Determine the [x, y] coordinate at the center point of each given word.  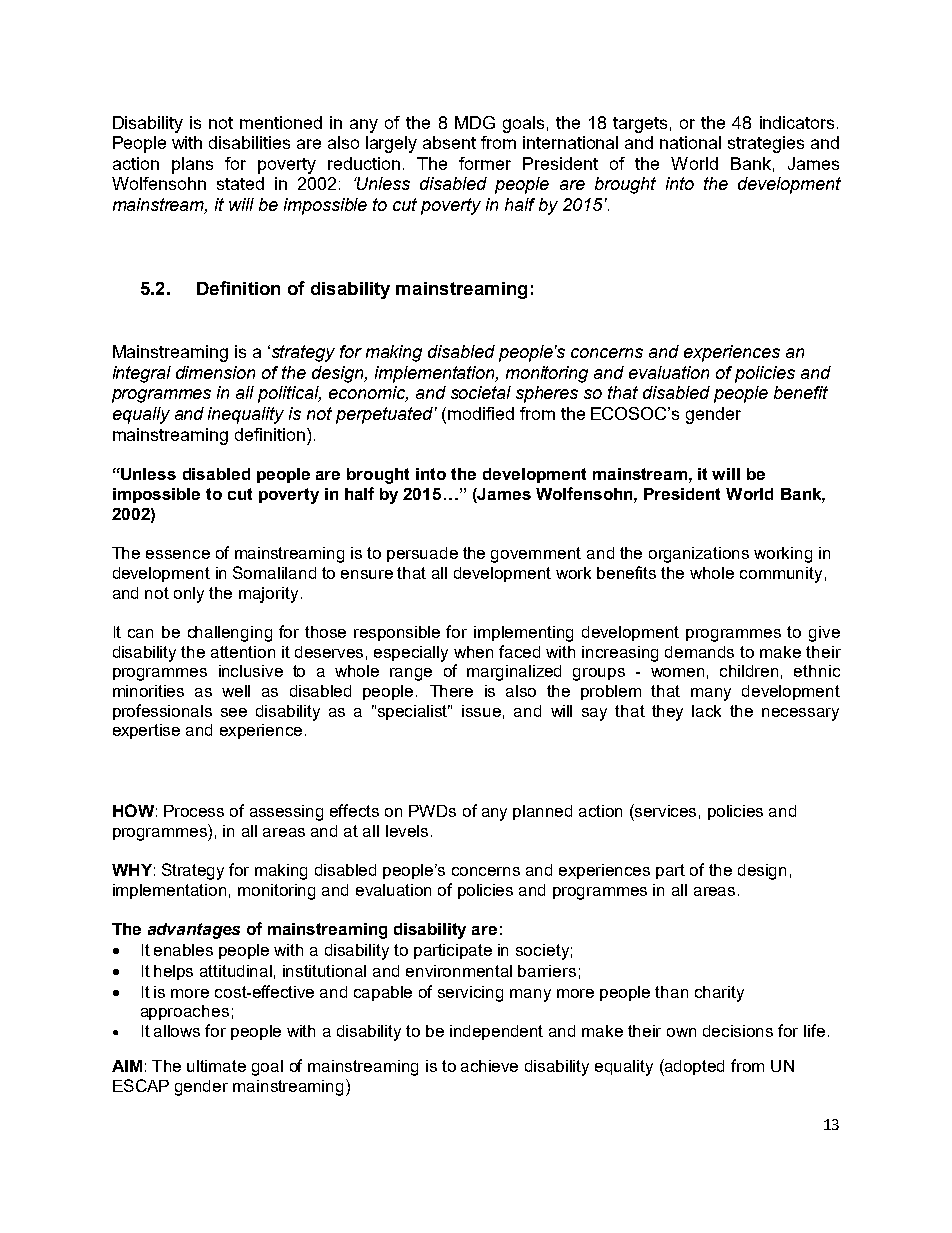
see [234, 712]
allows [177, 1031]
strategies [766, 144]
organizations [699, 555]
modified [481, 413]
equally [141, 415]
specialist [414, 712]
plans [192, 165]
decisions [738, 1031]
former [485, 163]
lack [706, 711]
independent [496, 1032]
